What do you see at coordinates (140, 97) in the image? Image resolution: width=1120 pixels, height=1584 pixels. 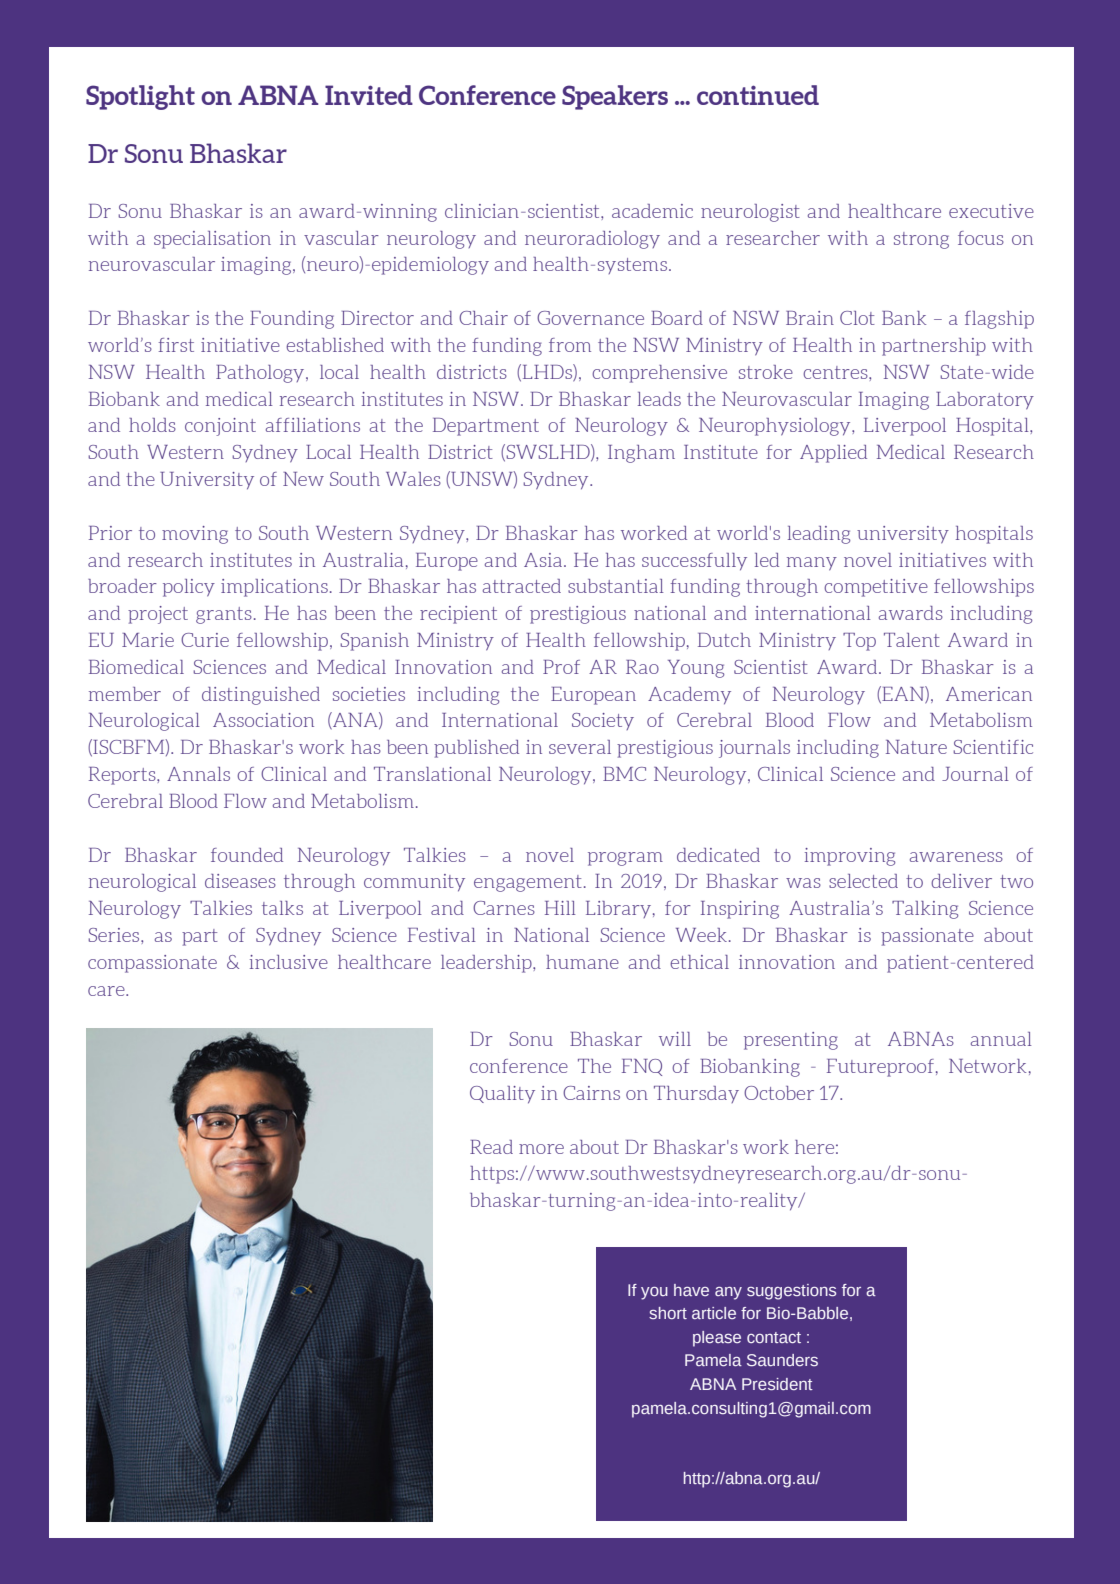 I see `Spotlight` at bounding box center [140, 97].
